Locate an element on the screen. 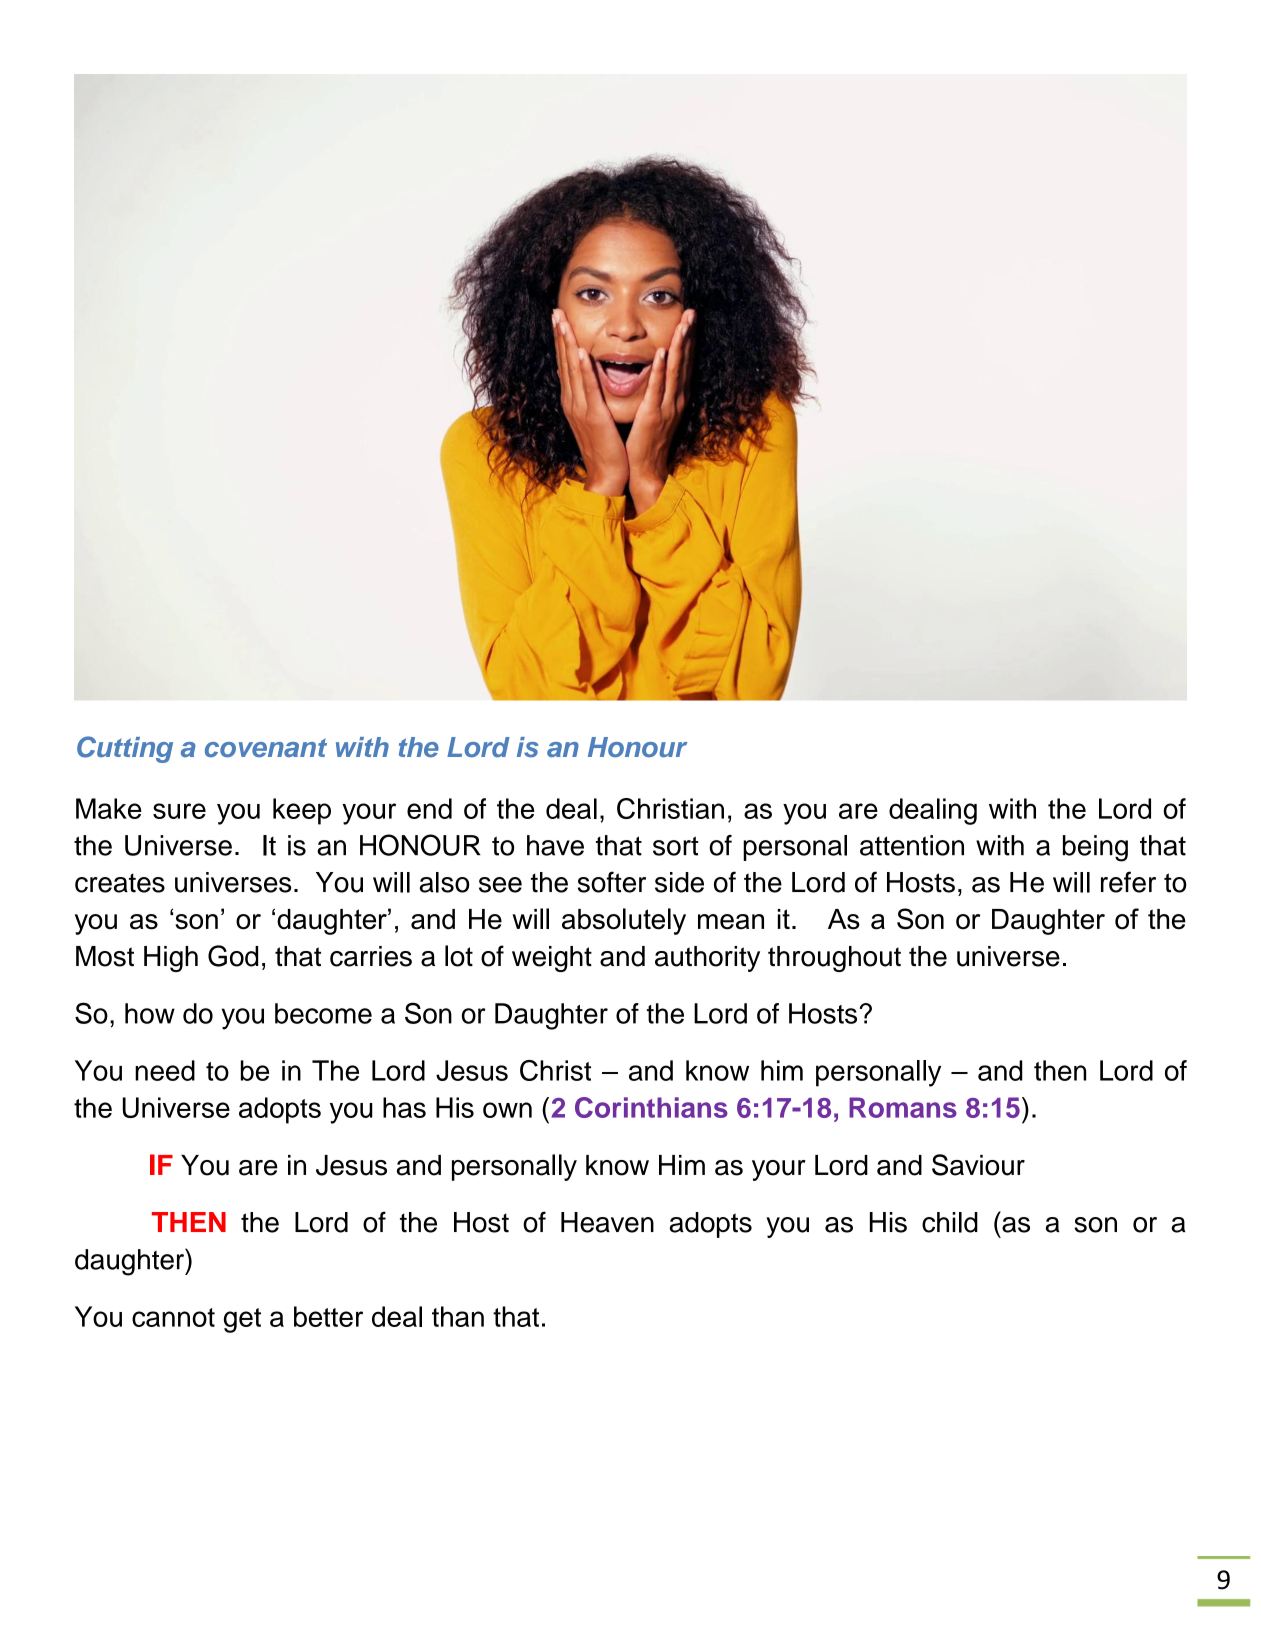 Image resolution: width=1261 pixels, height=1632 pixels. than is located at coordinates (458, 1316).
